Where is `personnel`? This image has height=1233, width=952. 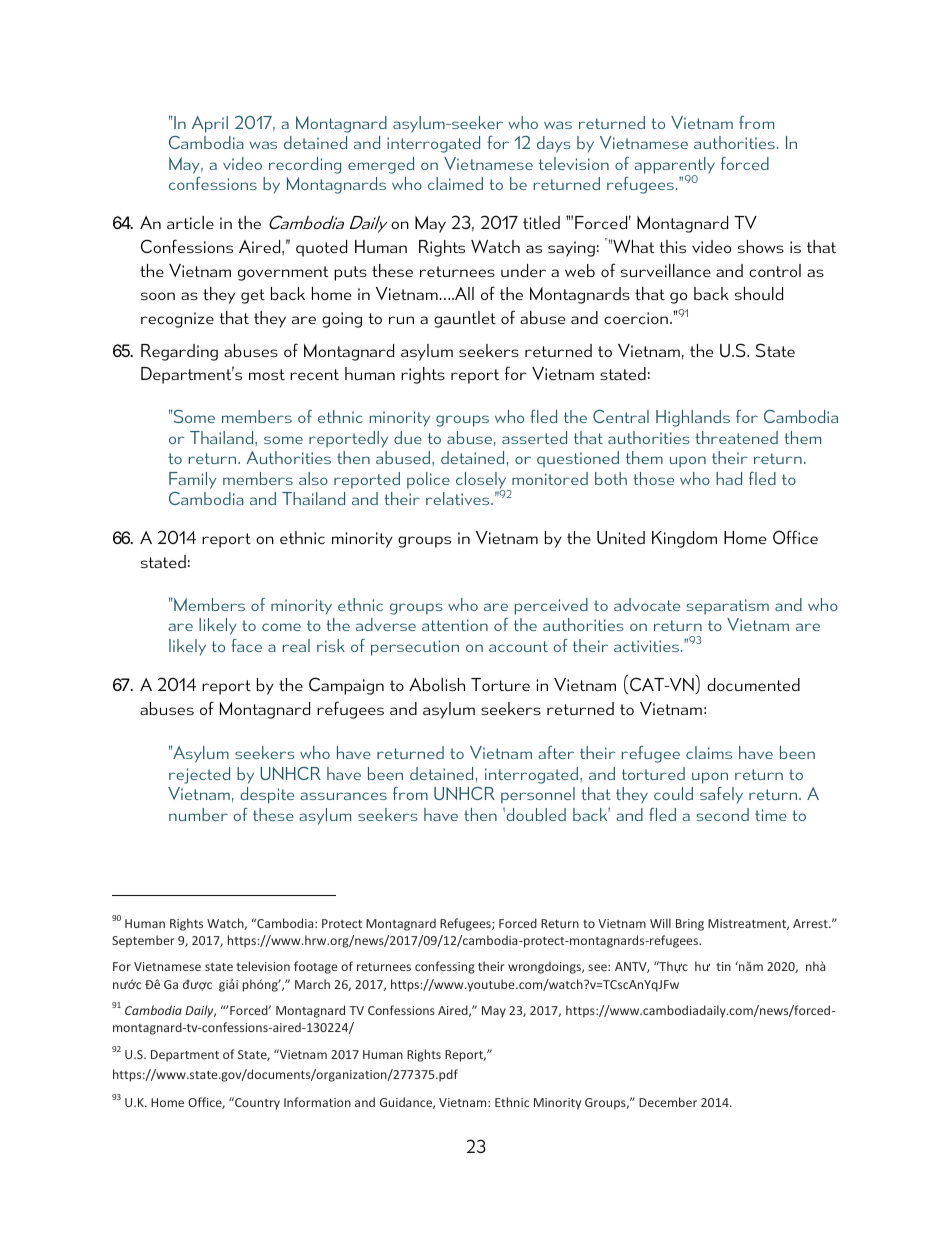 personnel is located at coordinates (538, 795).
